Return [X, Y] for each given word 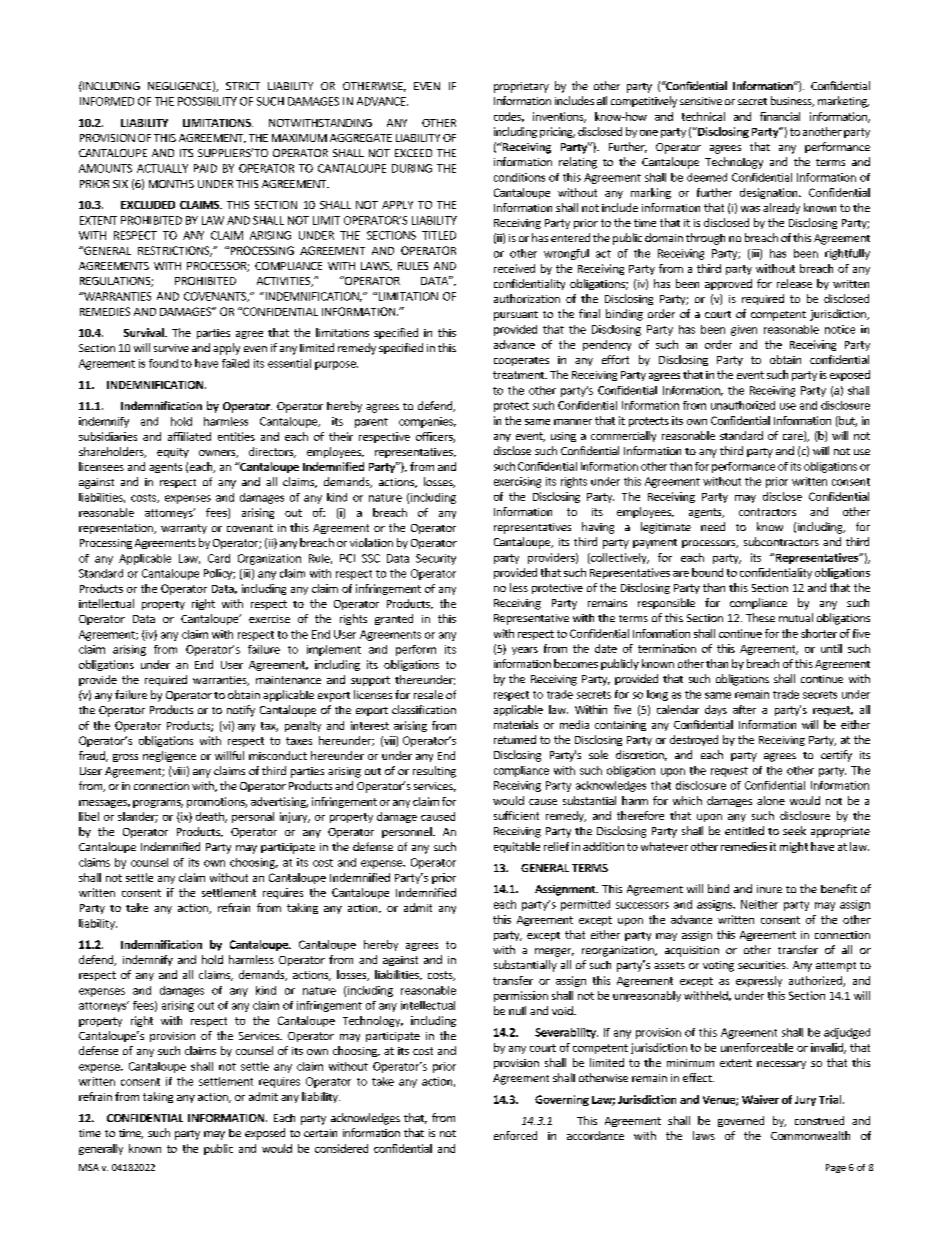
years [525, 651]
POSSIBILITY [207, 101]
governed [741, 1121]
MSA [89, 1167]
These [760, 617]
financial [780, 116]
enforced [515, 1135]
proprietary [521, 87]
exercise [269, 619]
